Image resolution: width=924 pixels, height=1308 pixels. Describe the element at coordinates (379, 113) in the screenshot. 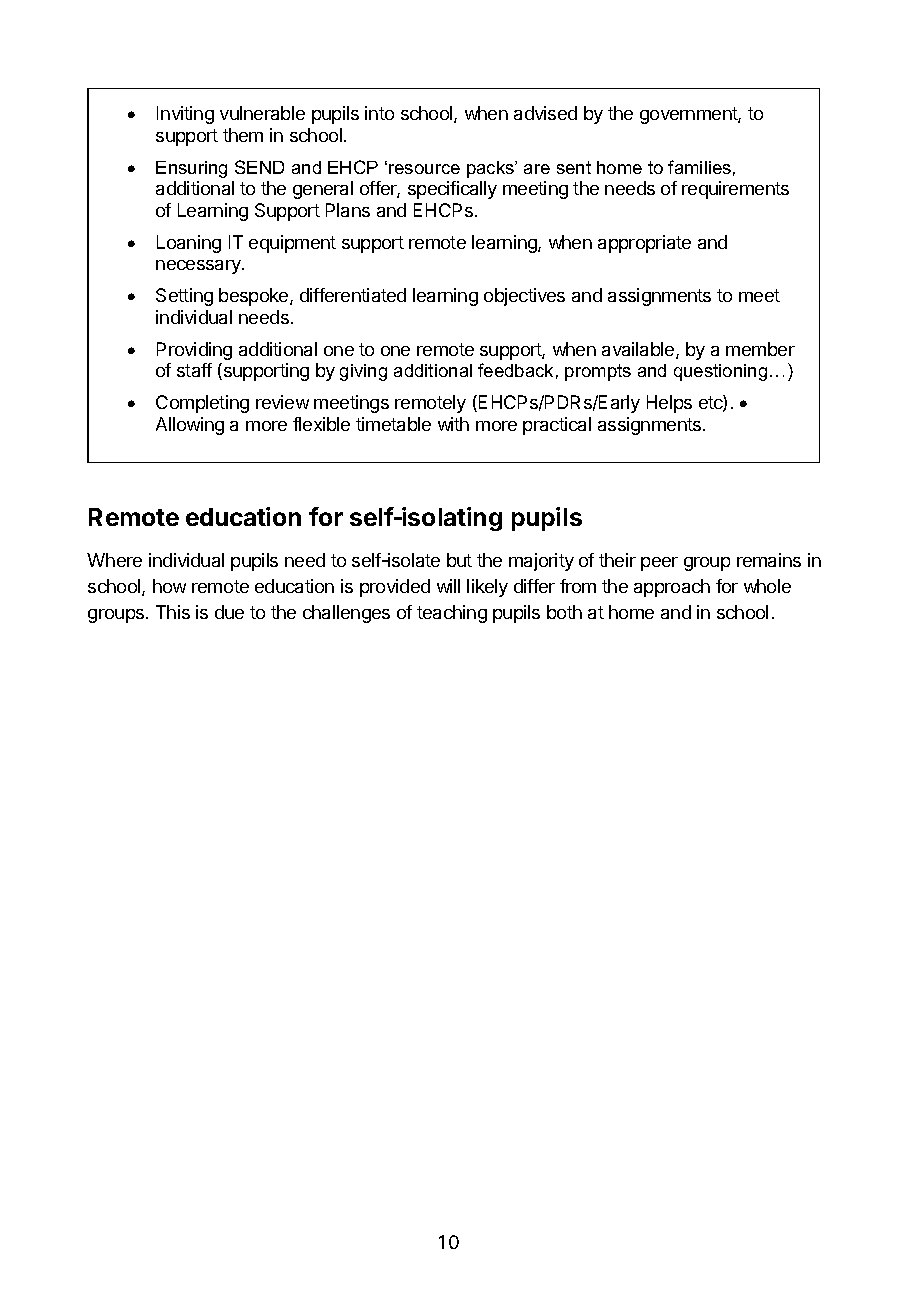

I see `into` at that location.
